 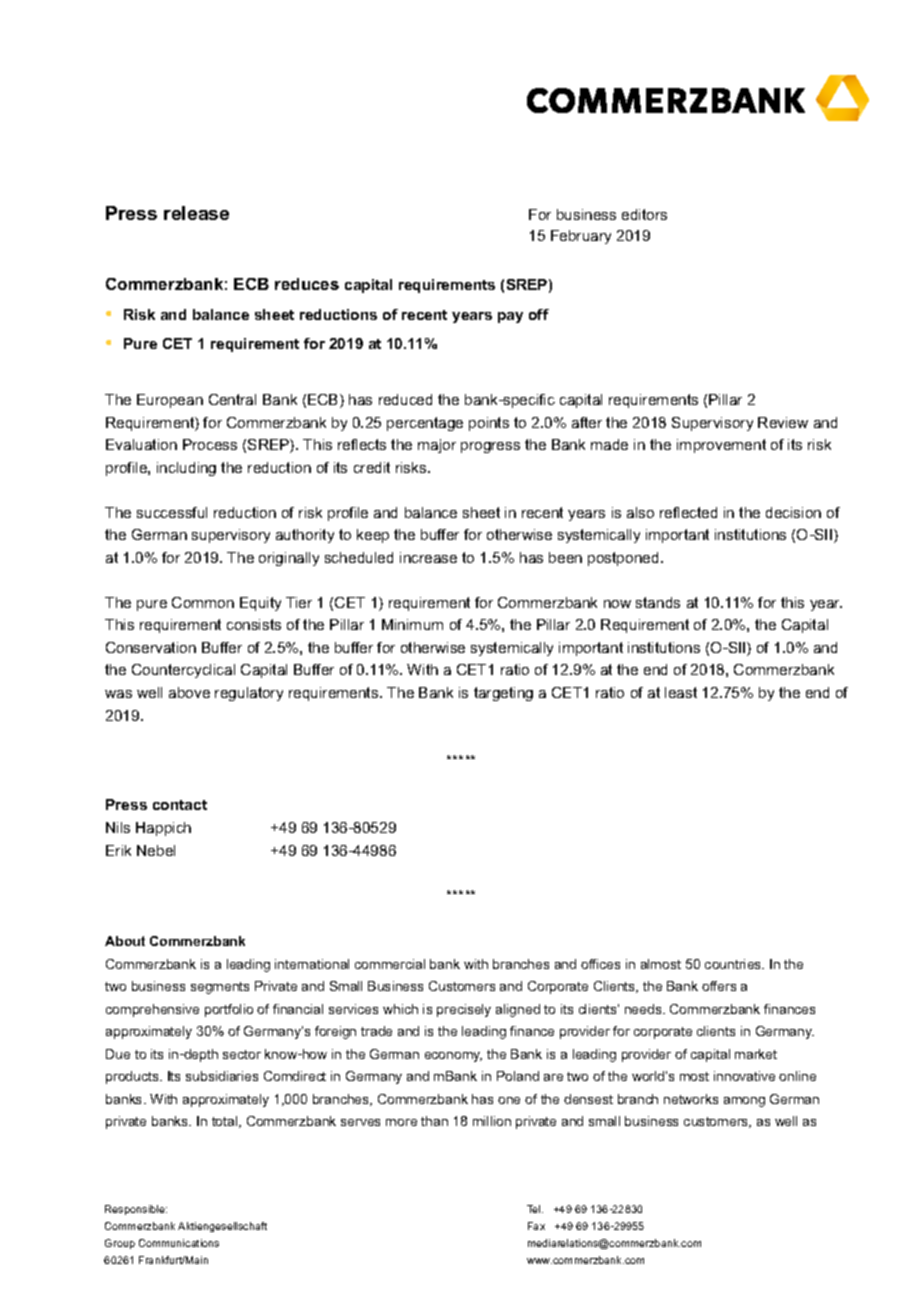 What do you see at coordinates (196, 213) in the image?
I see `release` at bounding box center [196, 213].
